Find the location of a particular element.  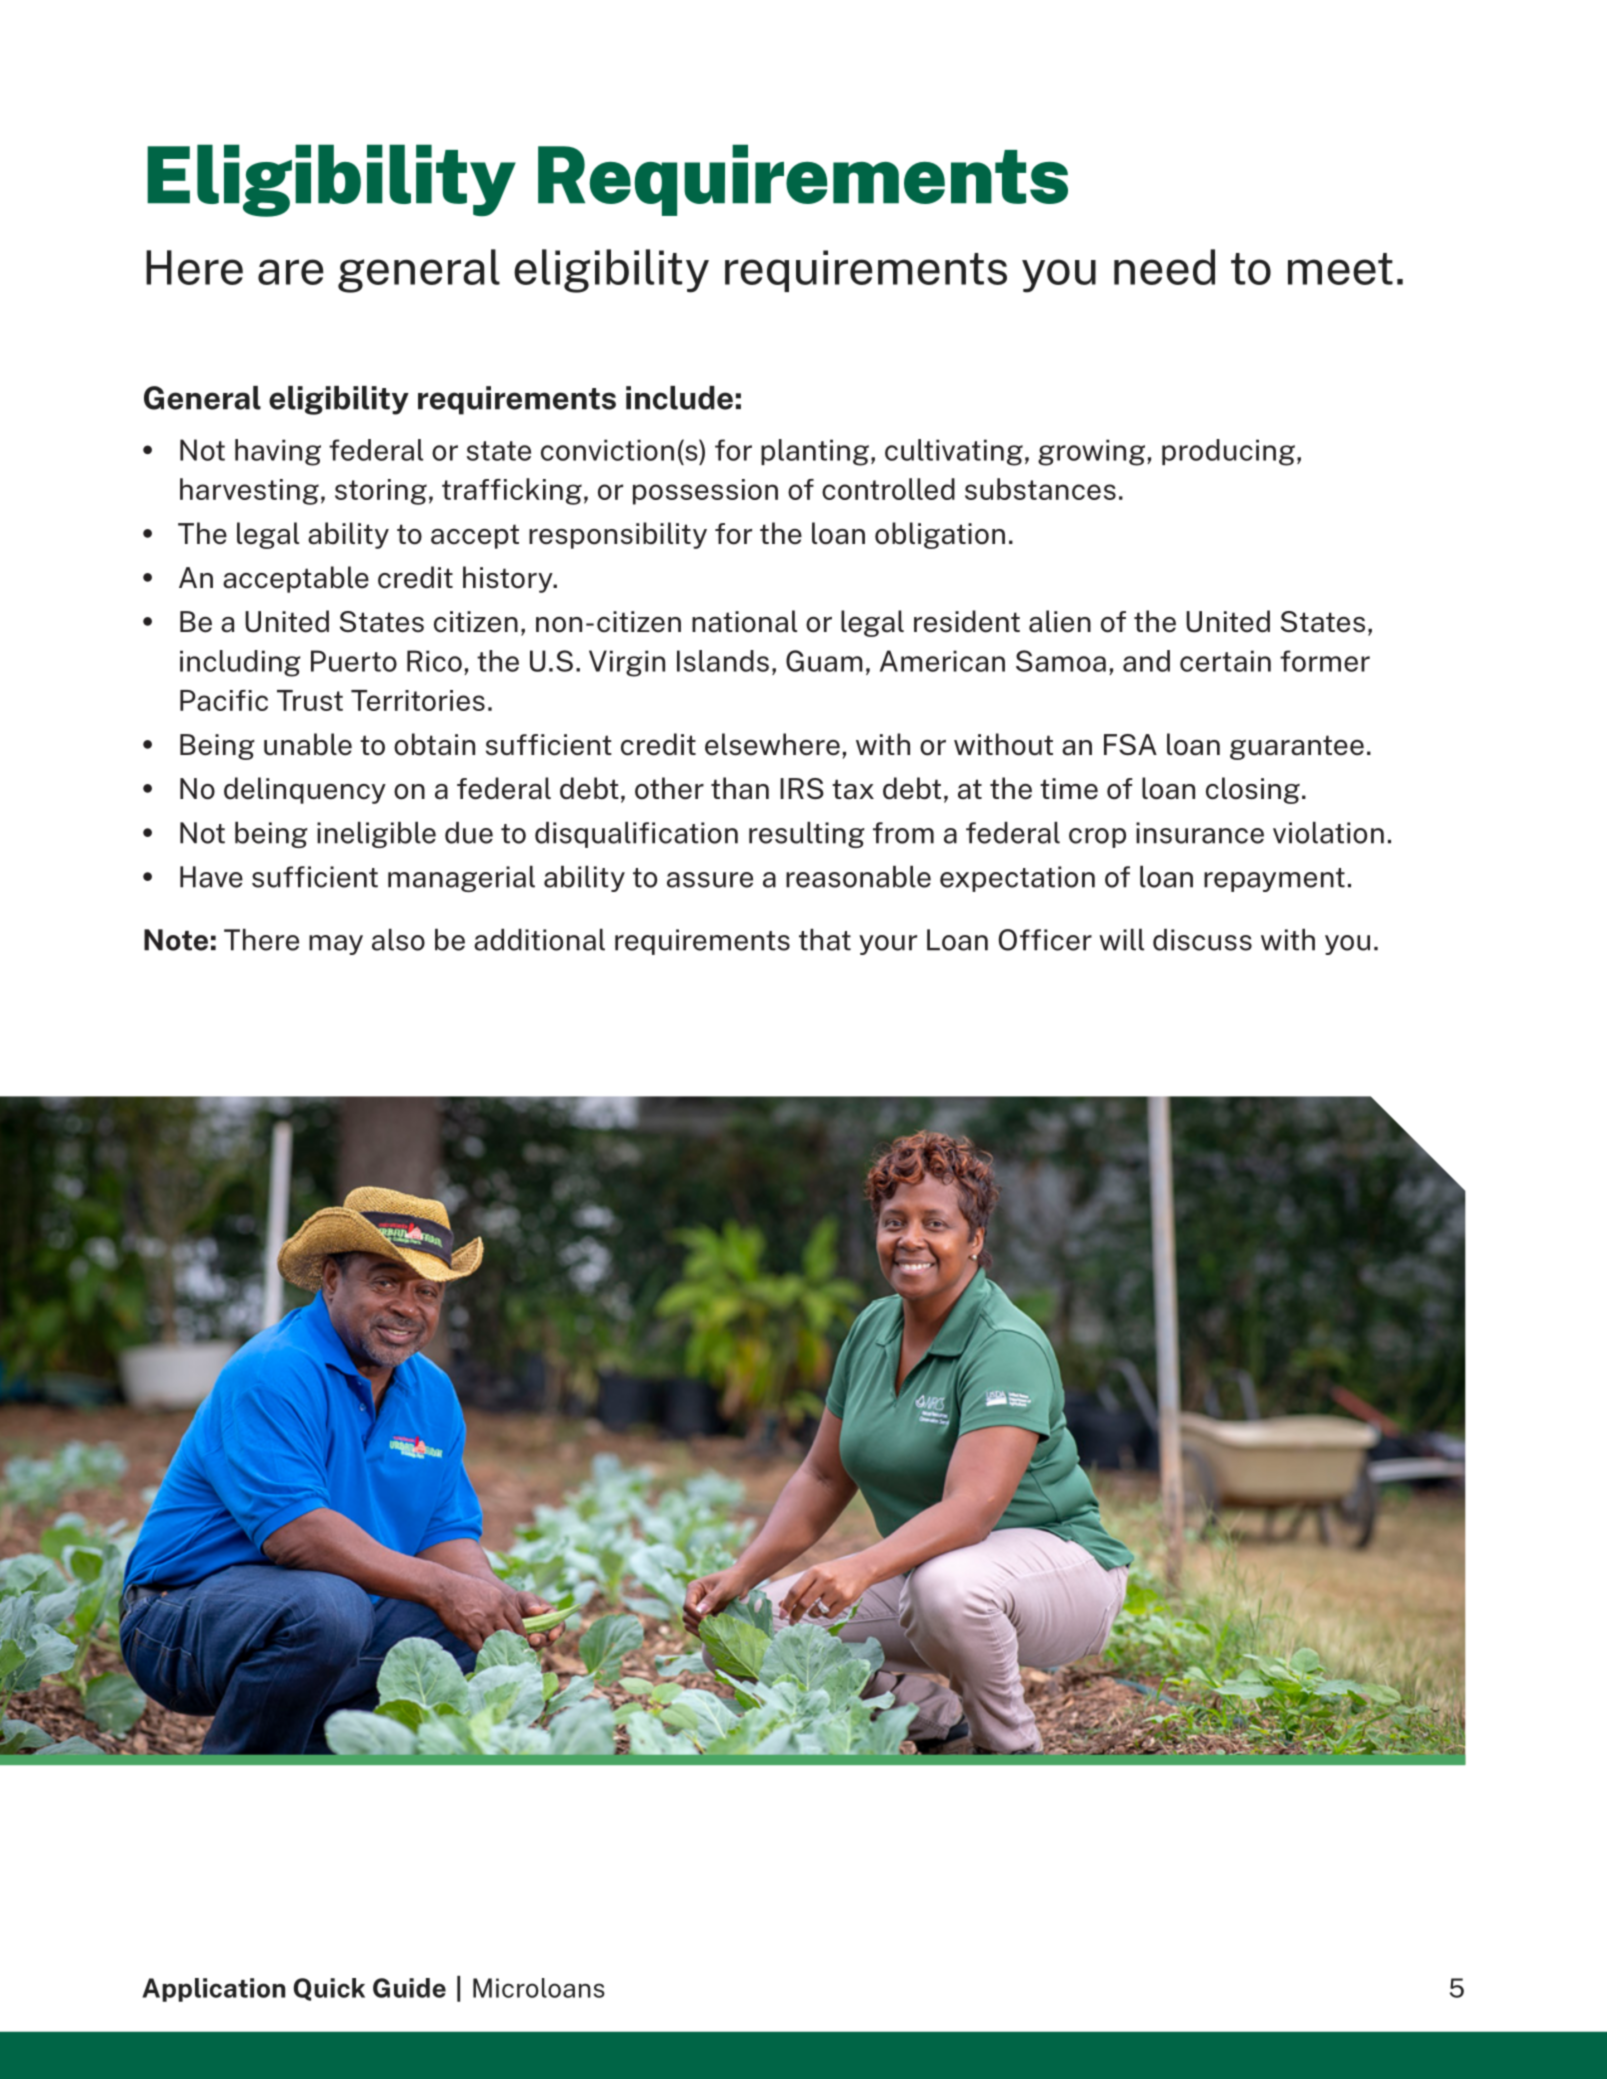

are is located at coordinates (290, 272).
